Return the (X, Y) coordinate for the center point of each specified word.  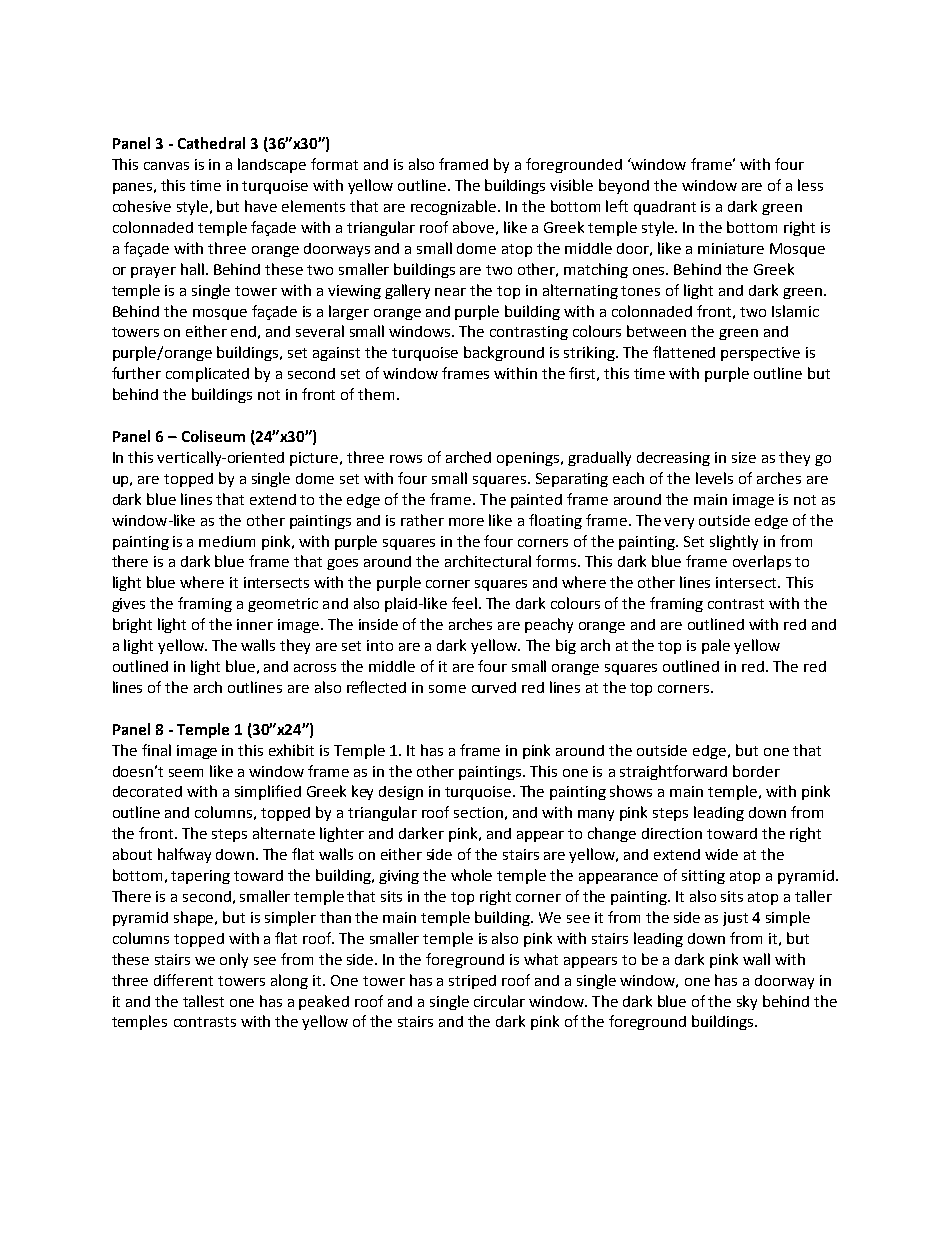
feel (464, 603)
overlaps (762, 562)
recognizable (455, 207)
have (261, 206)
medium (227, 541)
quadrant (665, 208)
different (183, 980)
